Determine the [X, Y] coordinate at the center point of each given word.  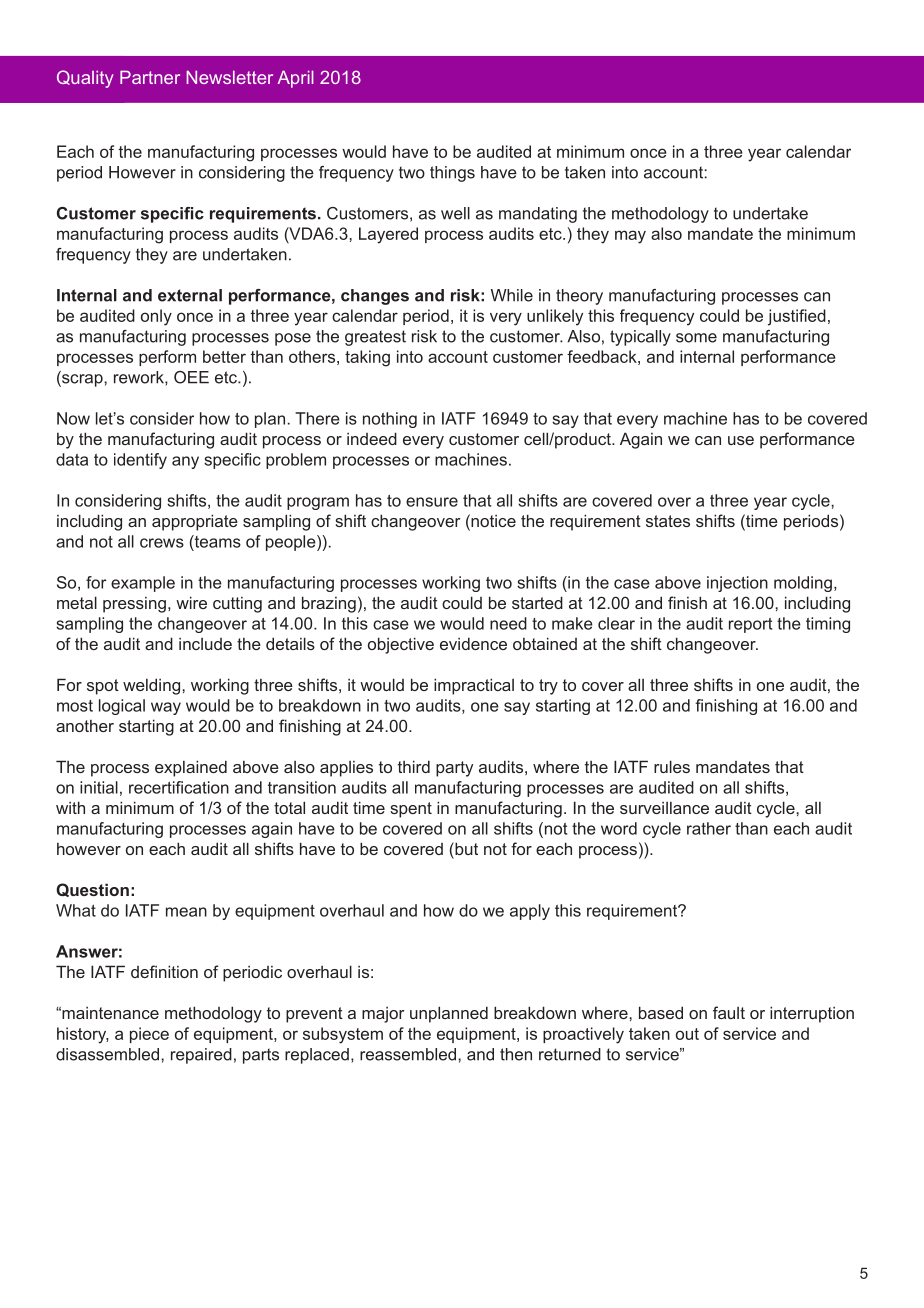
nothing [390, 420]
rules [672, 766]
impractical [474, 686]
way [166, 708]
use [741, 440]
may [630, 237]
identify [140, 461]
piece [149, 1035]
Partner [150, 77]
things [452, 174]
